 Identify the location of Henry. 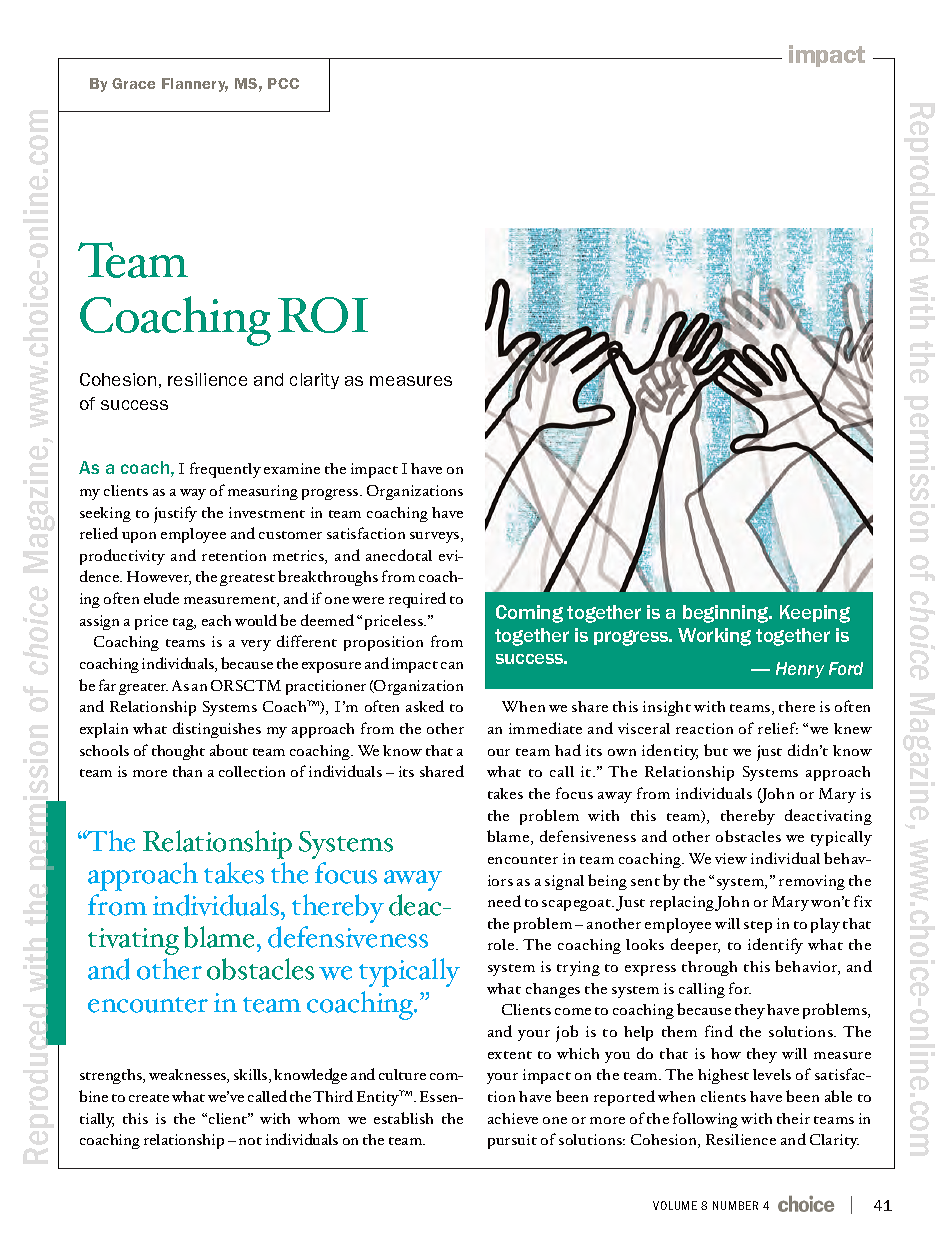
(800, 670).
